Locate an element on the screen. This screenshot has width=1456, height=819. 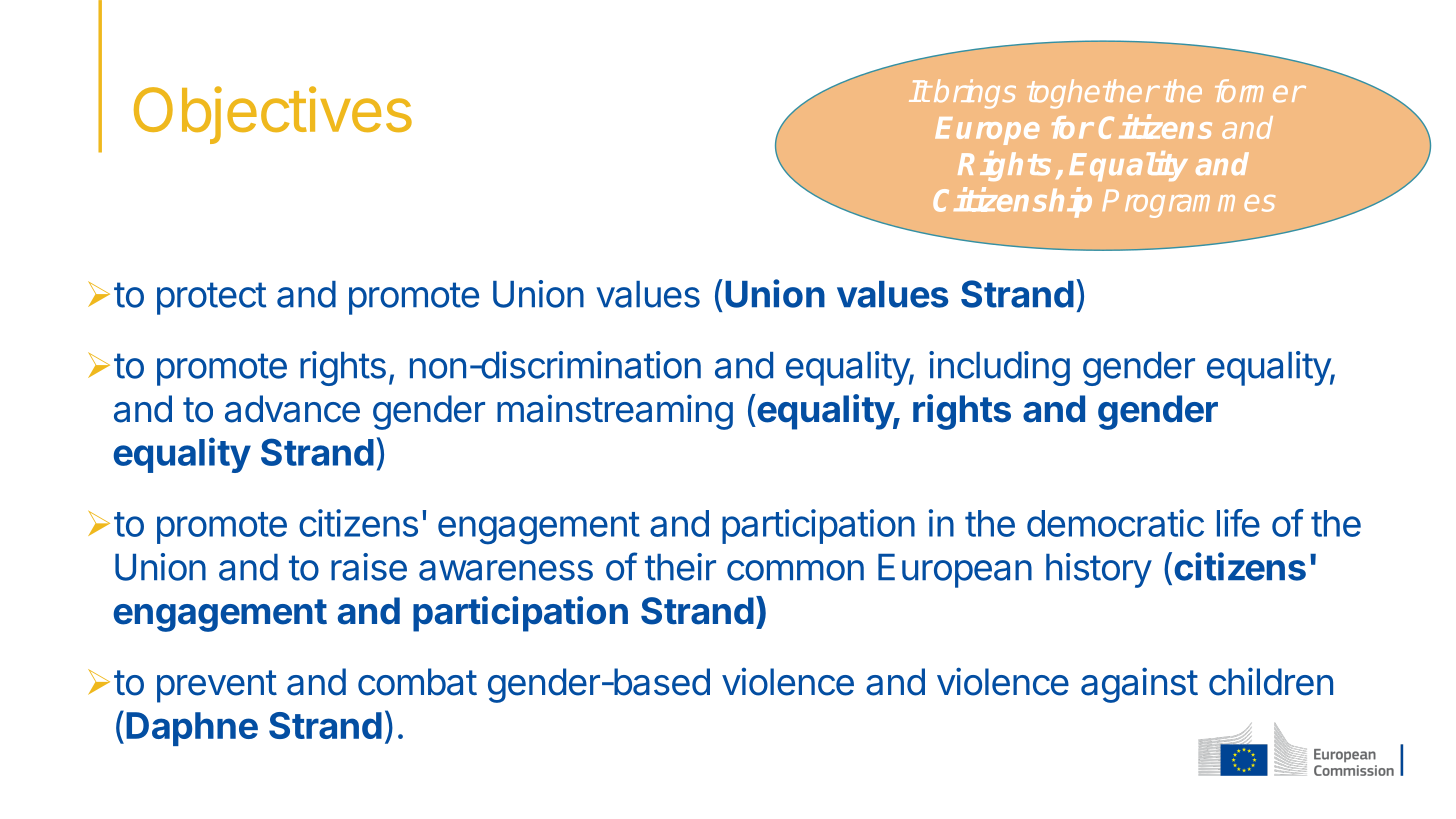
Objectives is located at coordinates (273, 115).
